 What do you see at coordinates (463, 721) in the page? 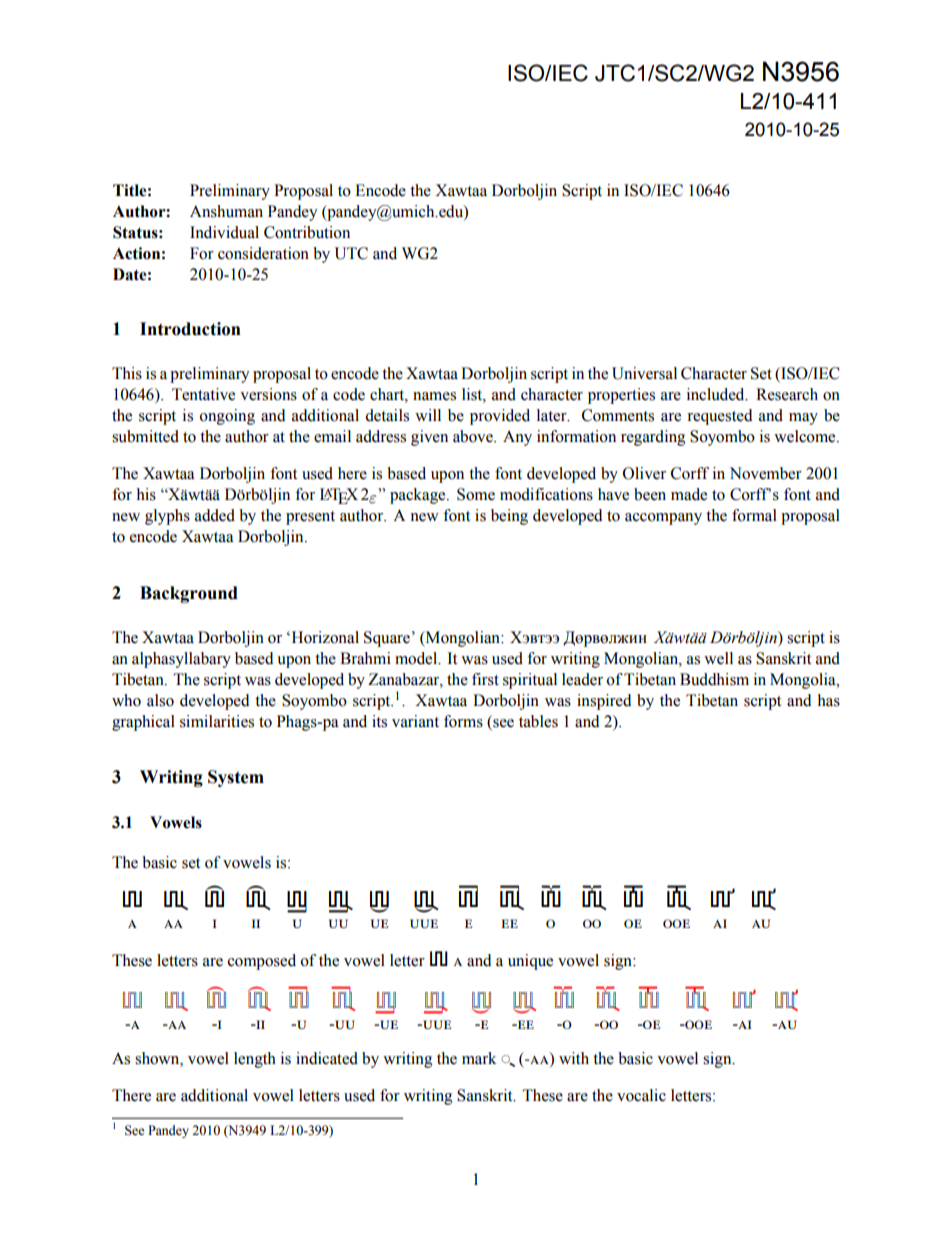
I see `forms` at bounding box center [463, 721].
